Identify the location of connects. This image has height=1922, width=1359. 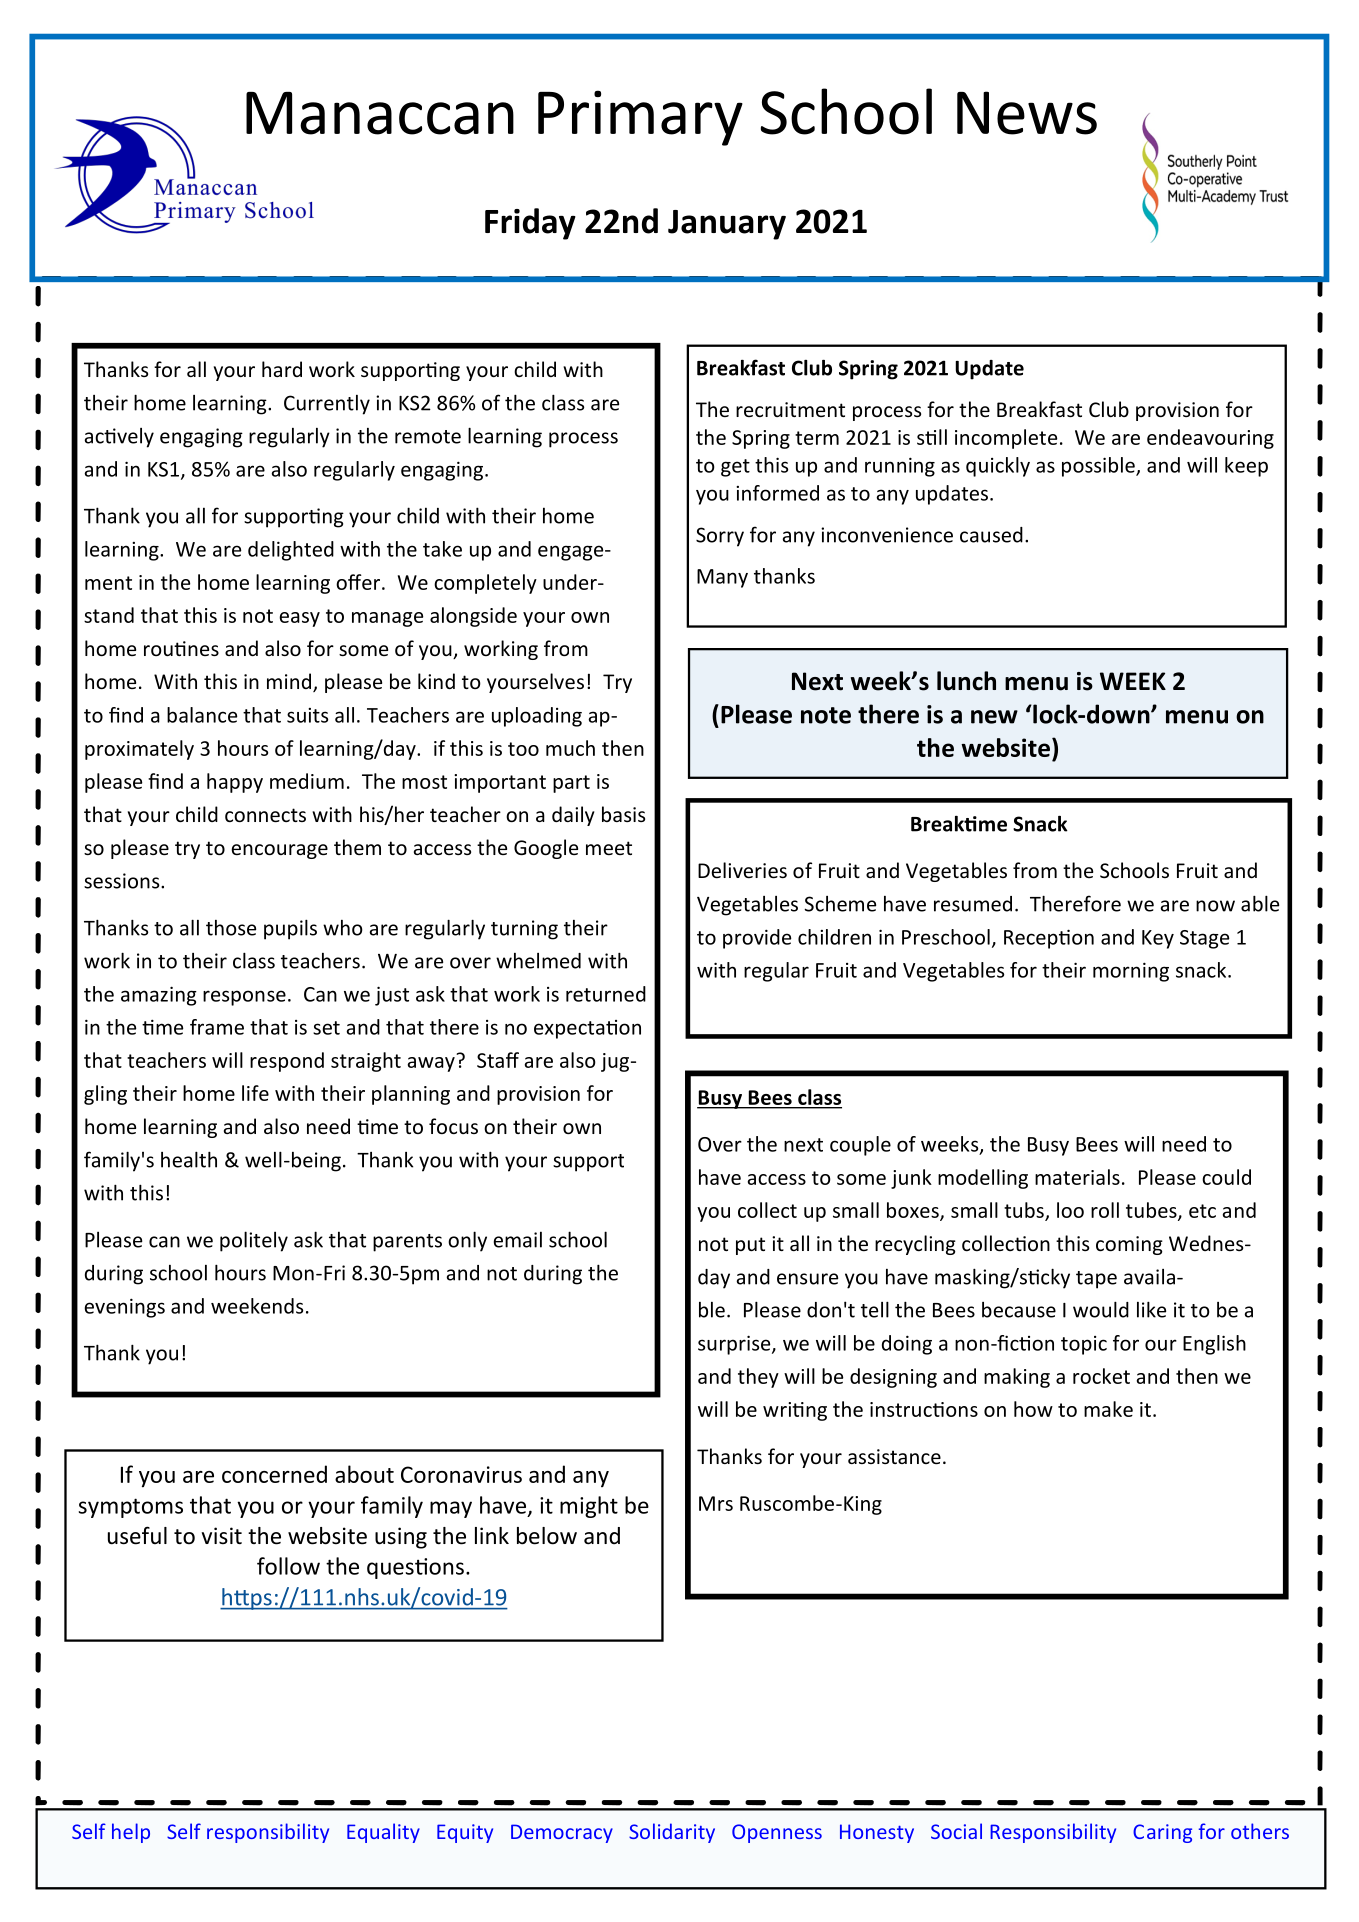
(265, 815).
